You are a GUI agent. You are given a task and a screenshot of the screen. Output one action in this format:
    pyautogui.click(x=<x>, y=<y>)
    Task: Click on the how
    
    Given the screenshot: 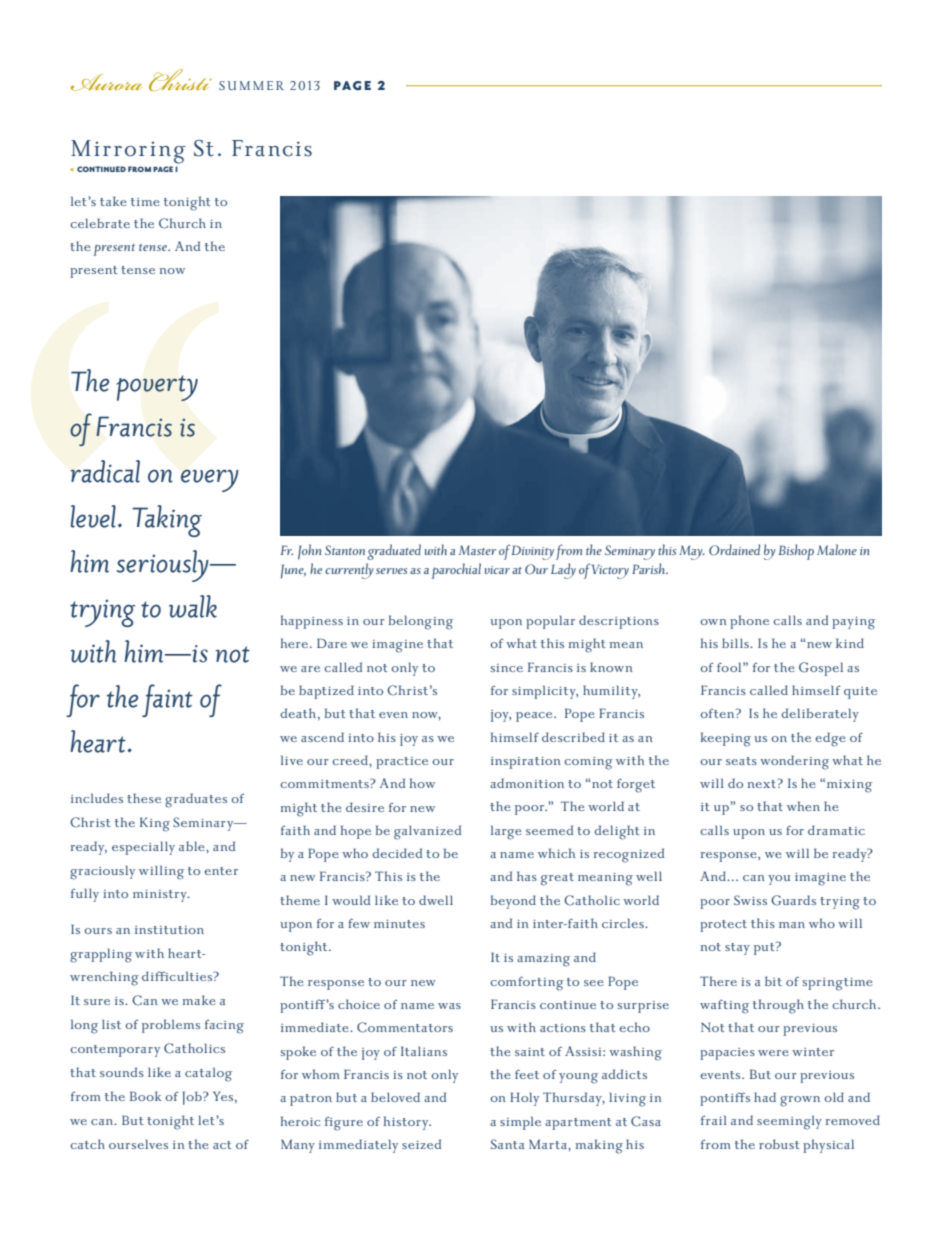 What is the action you would take?
    pyautogui.click(x=422, y=783)
